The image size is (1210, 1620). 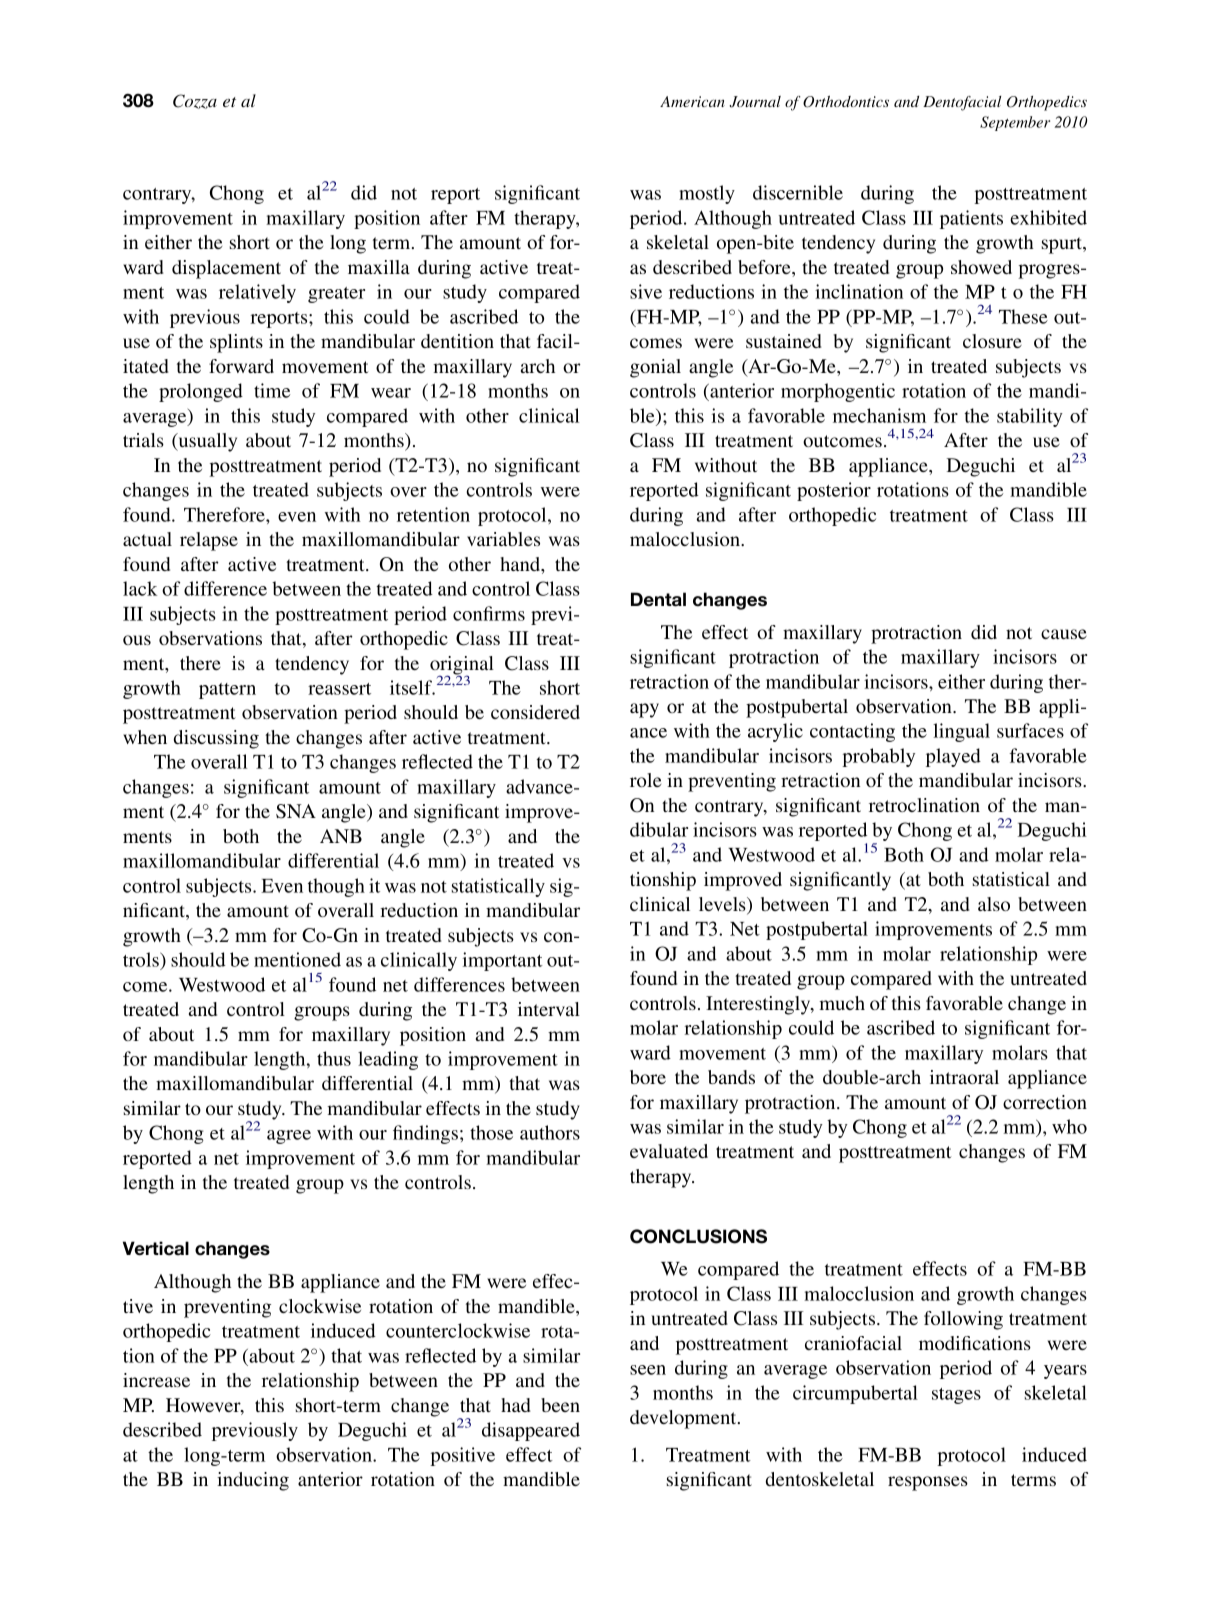 What do you see at coordinates (1030, 417) in the screenshot?
I see `stability` at bounding box center [1030, 417].
